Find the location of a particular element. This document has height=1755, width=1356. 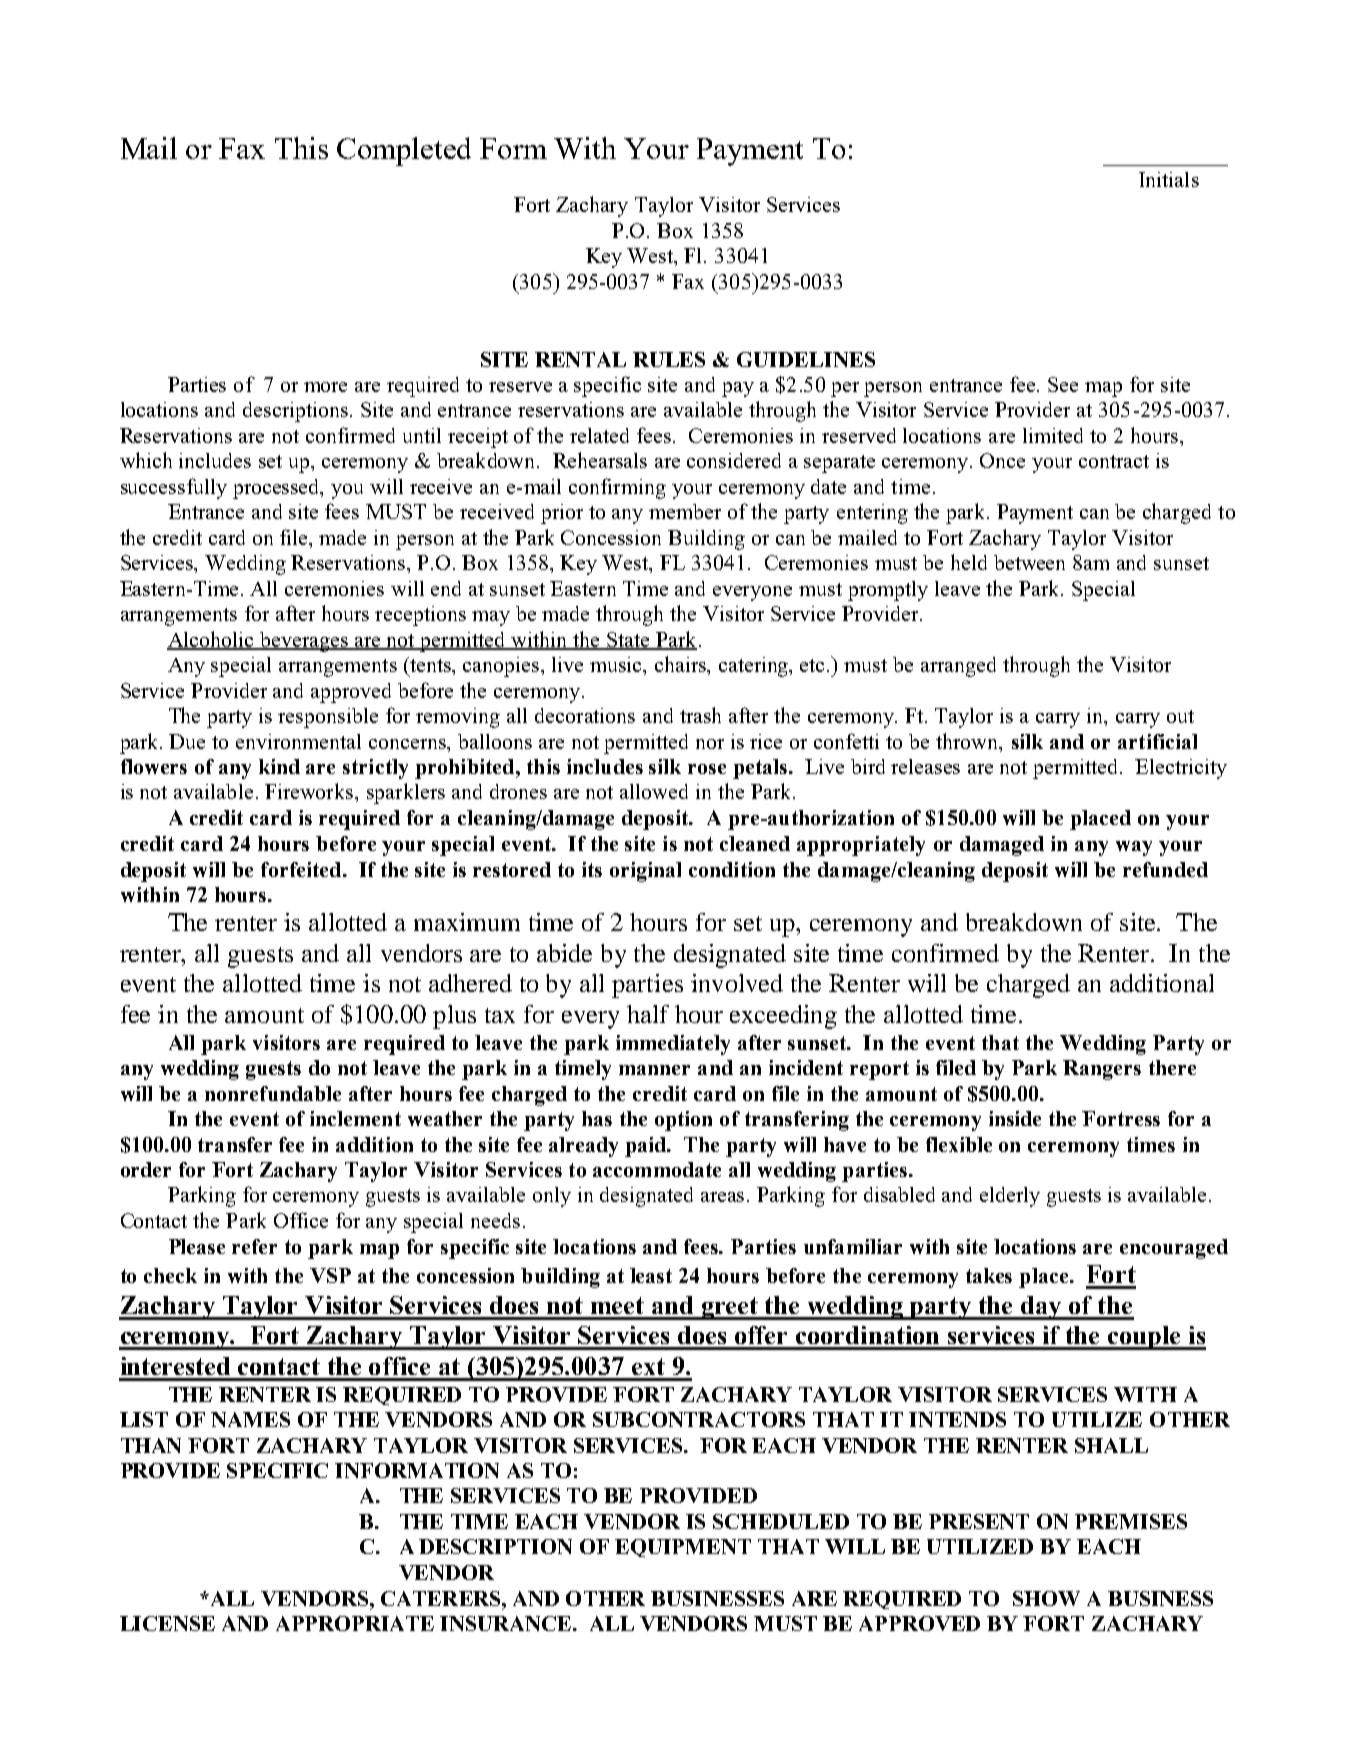

RULES is located at coordinates (669, 359).
